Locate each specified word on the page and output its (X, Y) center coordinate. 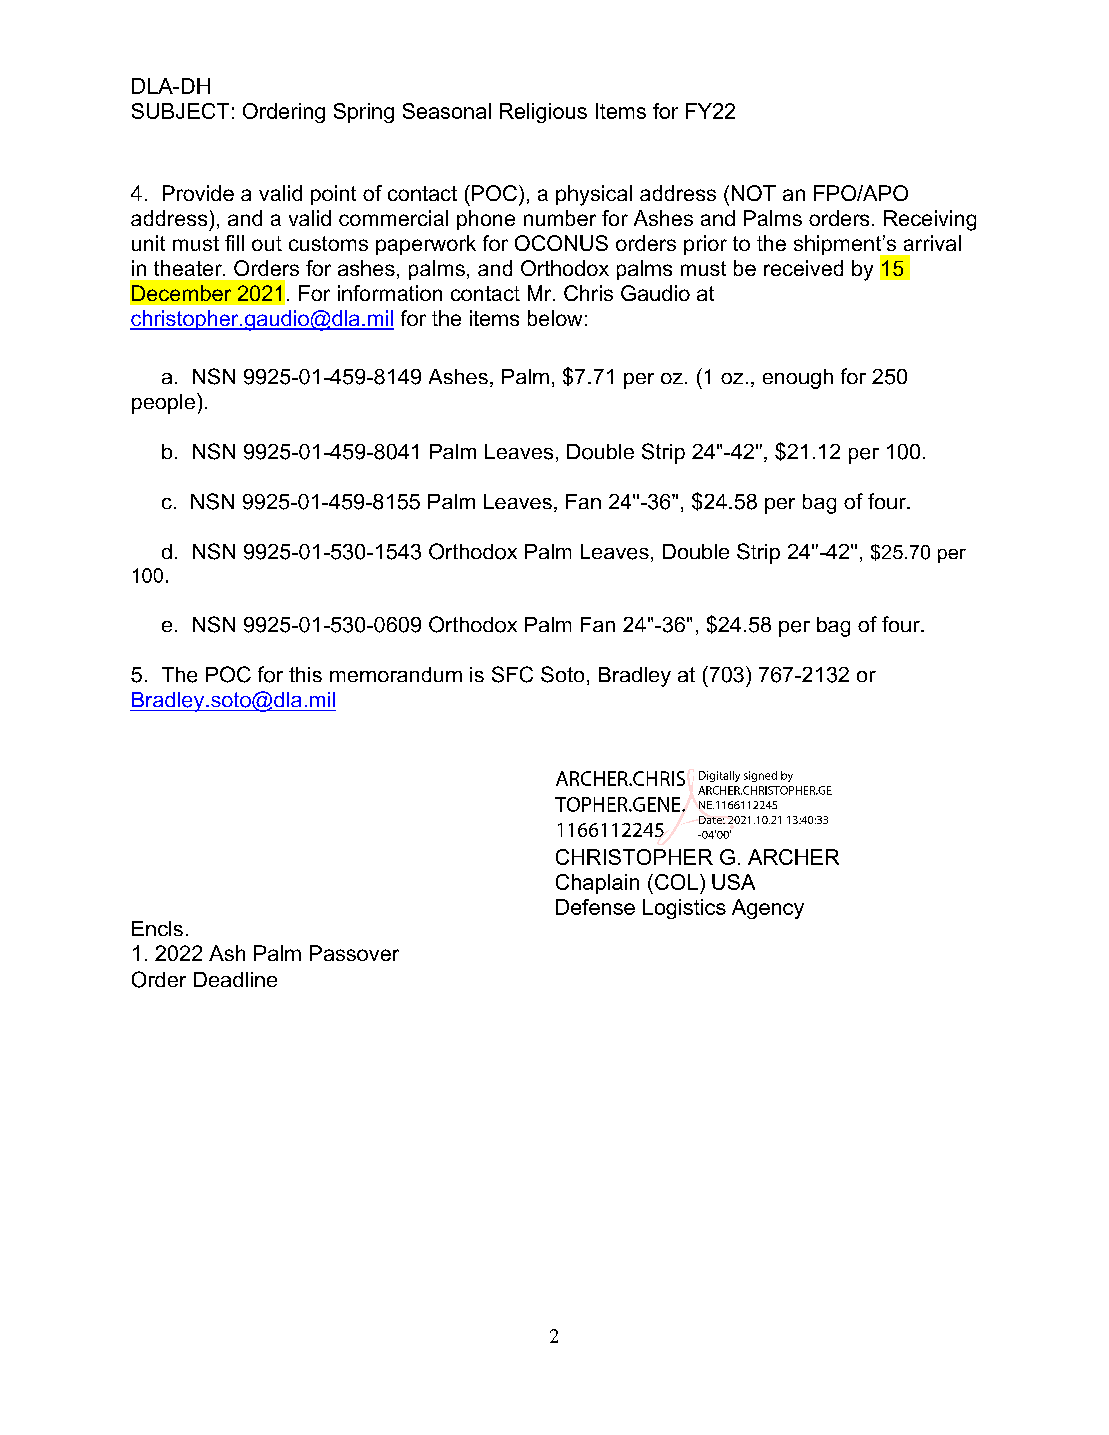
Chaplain (597, 884)
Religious (543, 113)
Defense (595, 907)
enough (798, 379)
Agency (768, 909)
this (305, 674)
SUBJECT (180, 111)
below (555, 318)
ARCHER (793, 857)
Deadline (235, 979)
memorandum (396, 674)
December (181, 293)
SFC (512, 674)
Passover (354, 953)
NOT (754, 193)
